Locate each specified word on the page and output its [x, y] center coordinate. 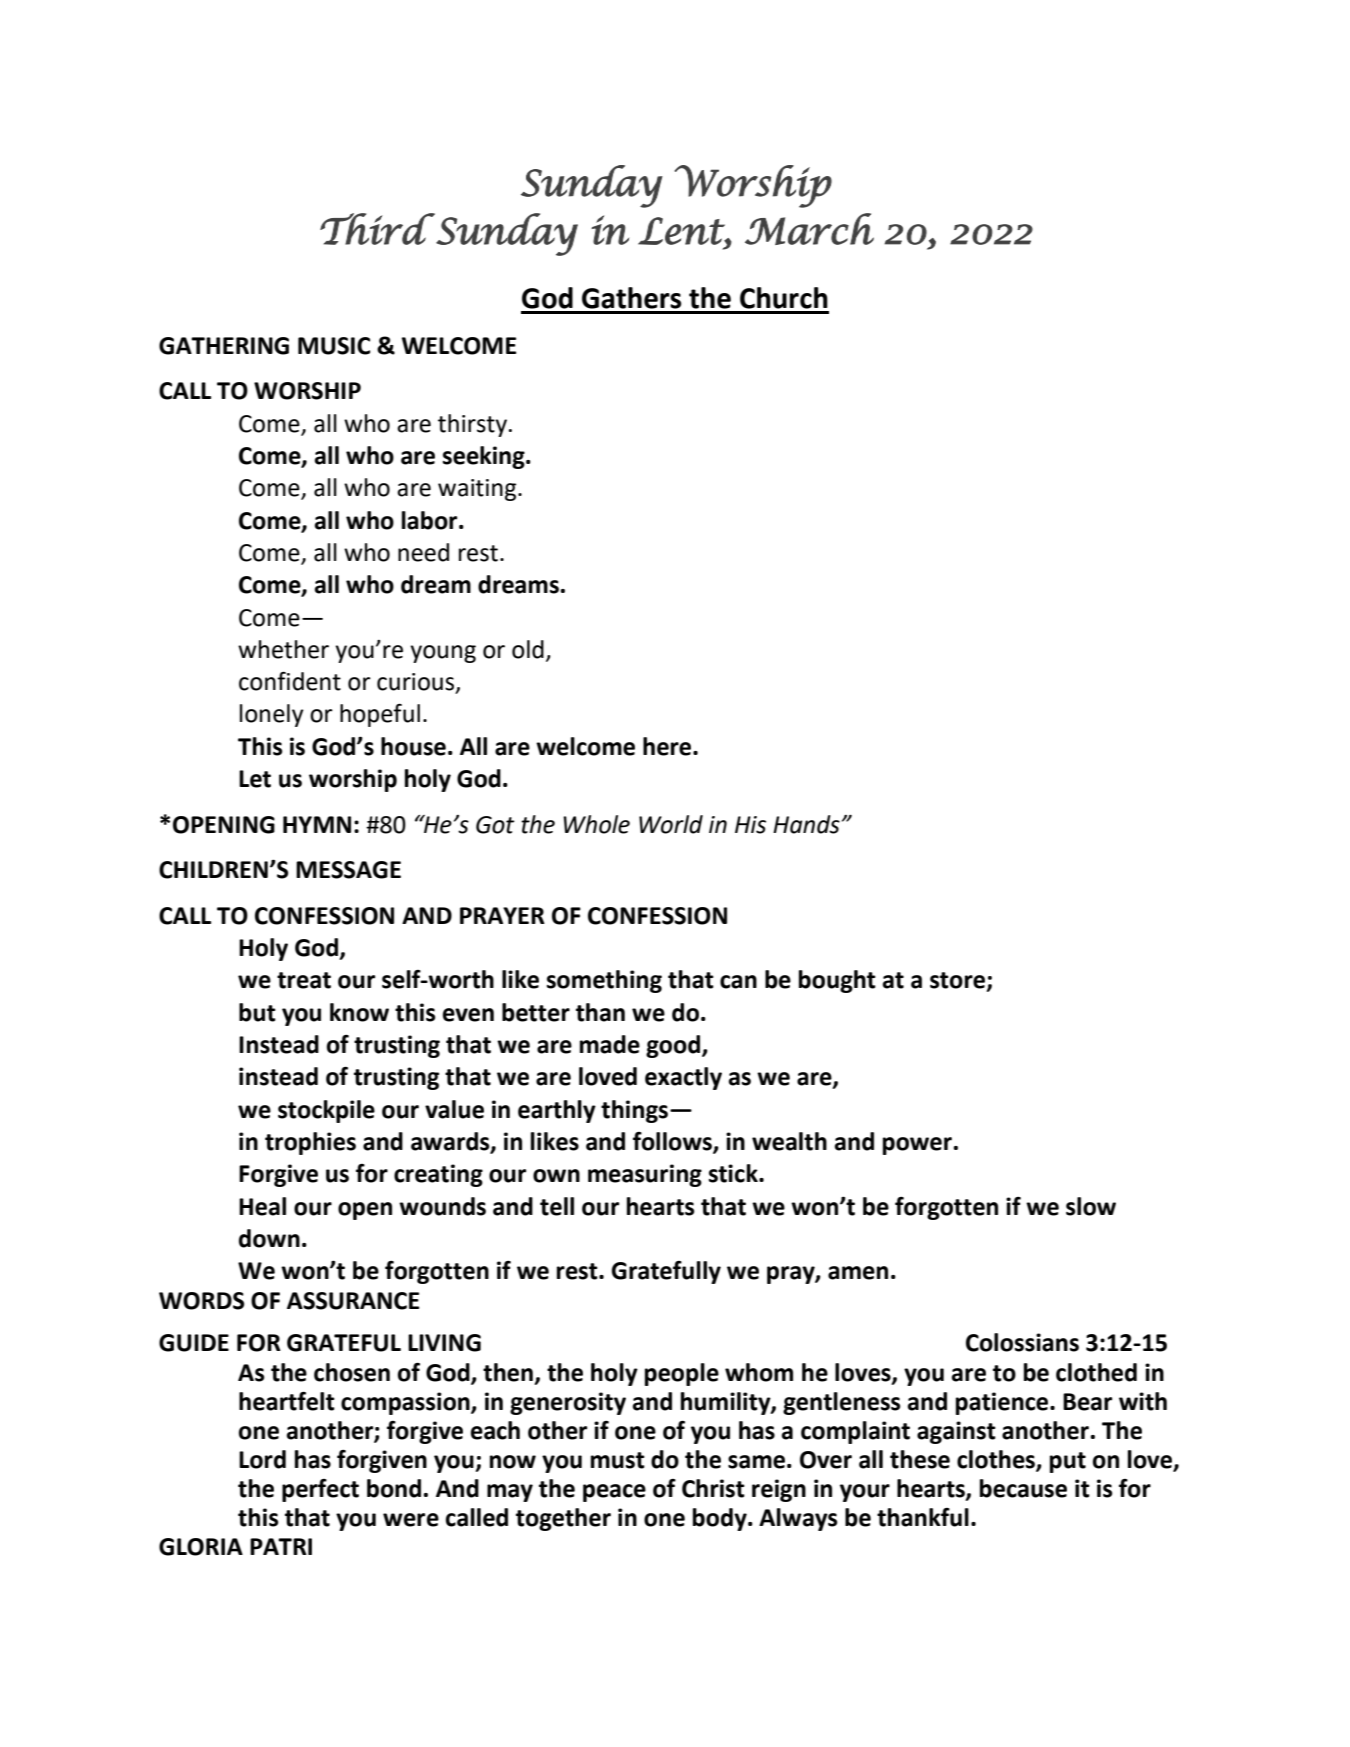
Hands [806, 824]
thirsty [472, 425]
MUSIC [334, 346]
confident [290, 681]
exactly [683, 1078]
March [809, 229]
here [668, 746]
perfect [320, 1490]
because [1023, 1488]
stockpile [326, 1111]
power [917, 1146]
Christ [713, 1488]
